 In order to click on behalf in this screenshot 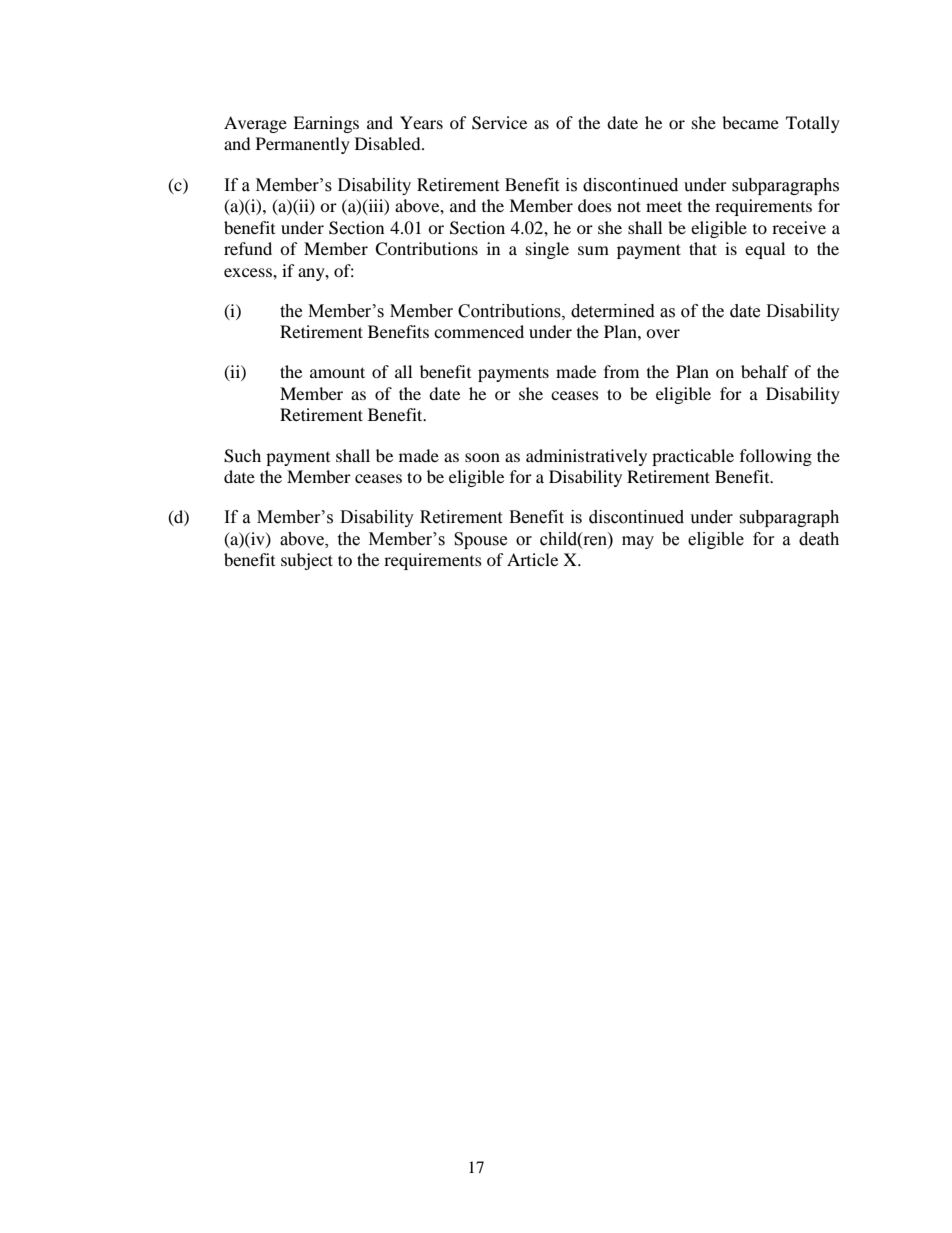, I will do `click(765, 371)`.
